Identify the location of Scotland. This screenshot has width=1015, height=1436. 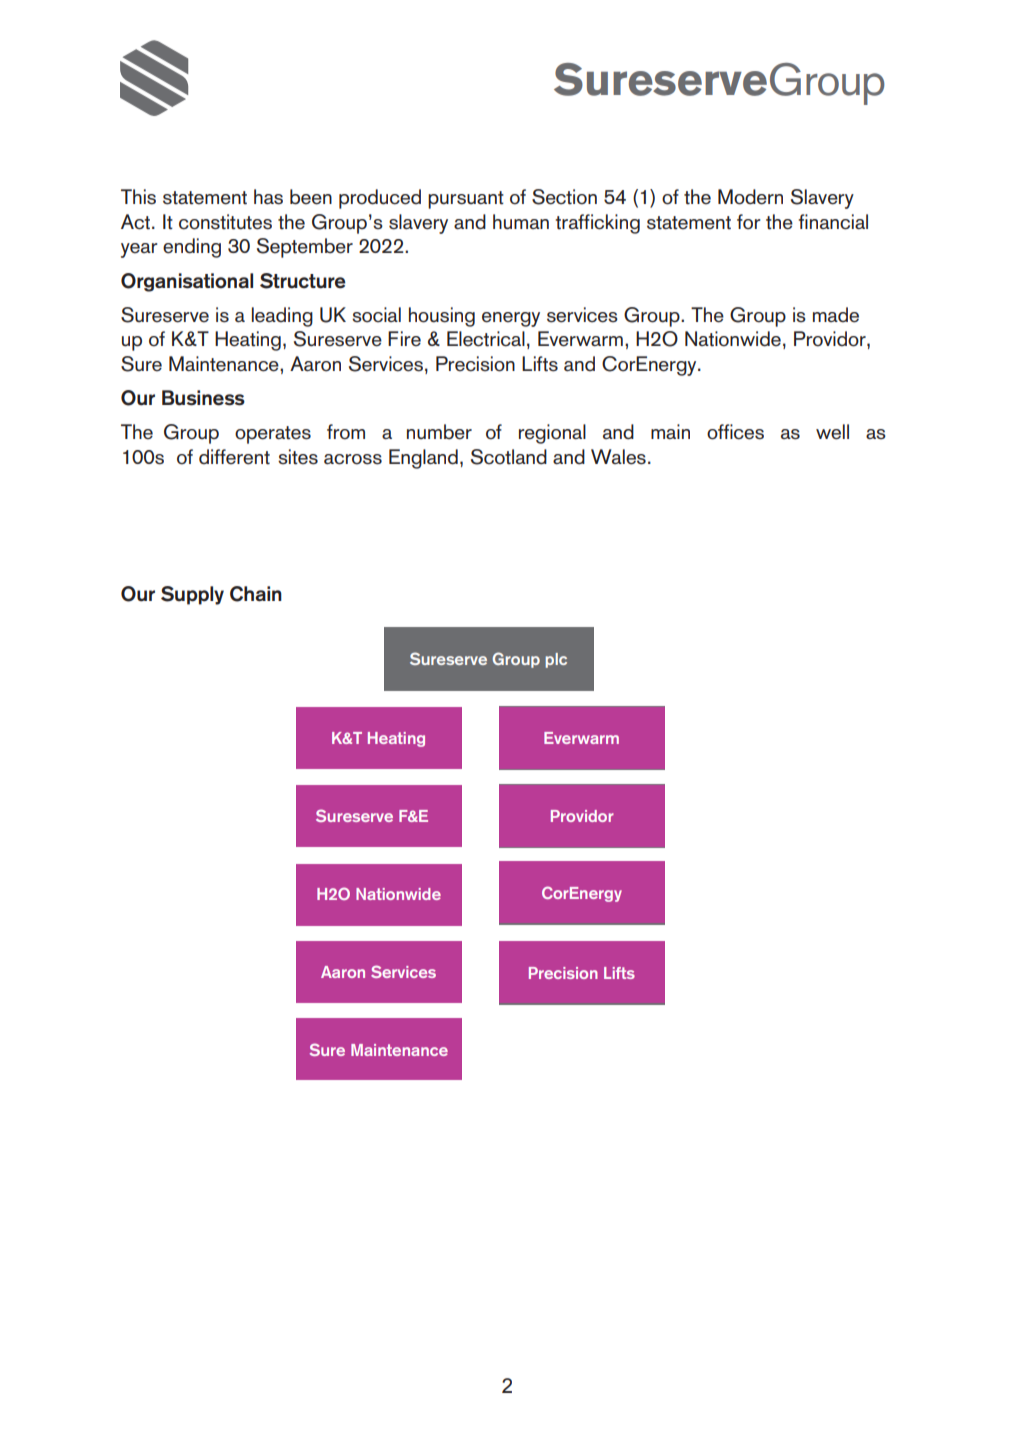
(509, 457).
